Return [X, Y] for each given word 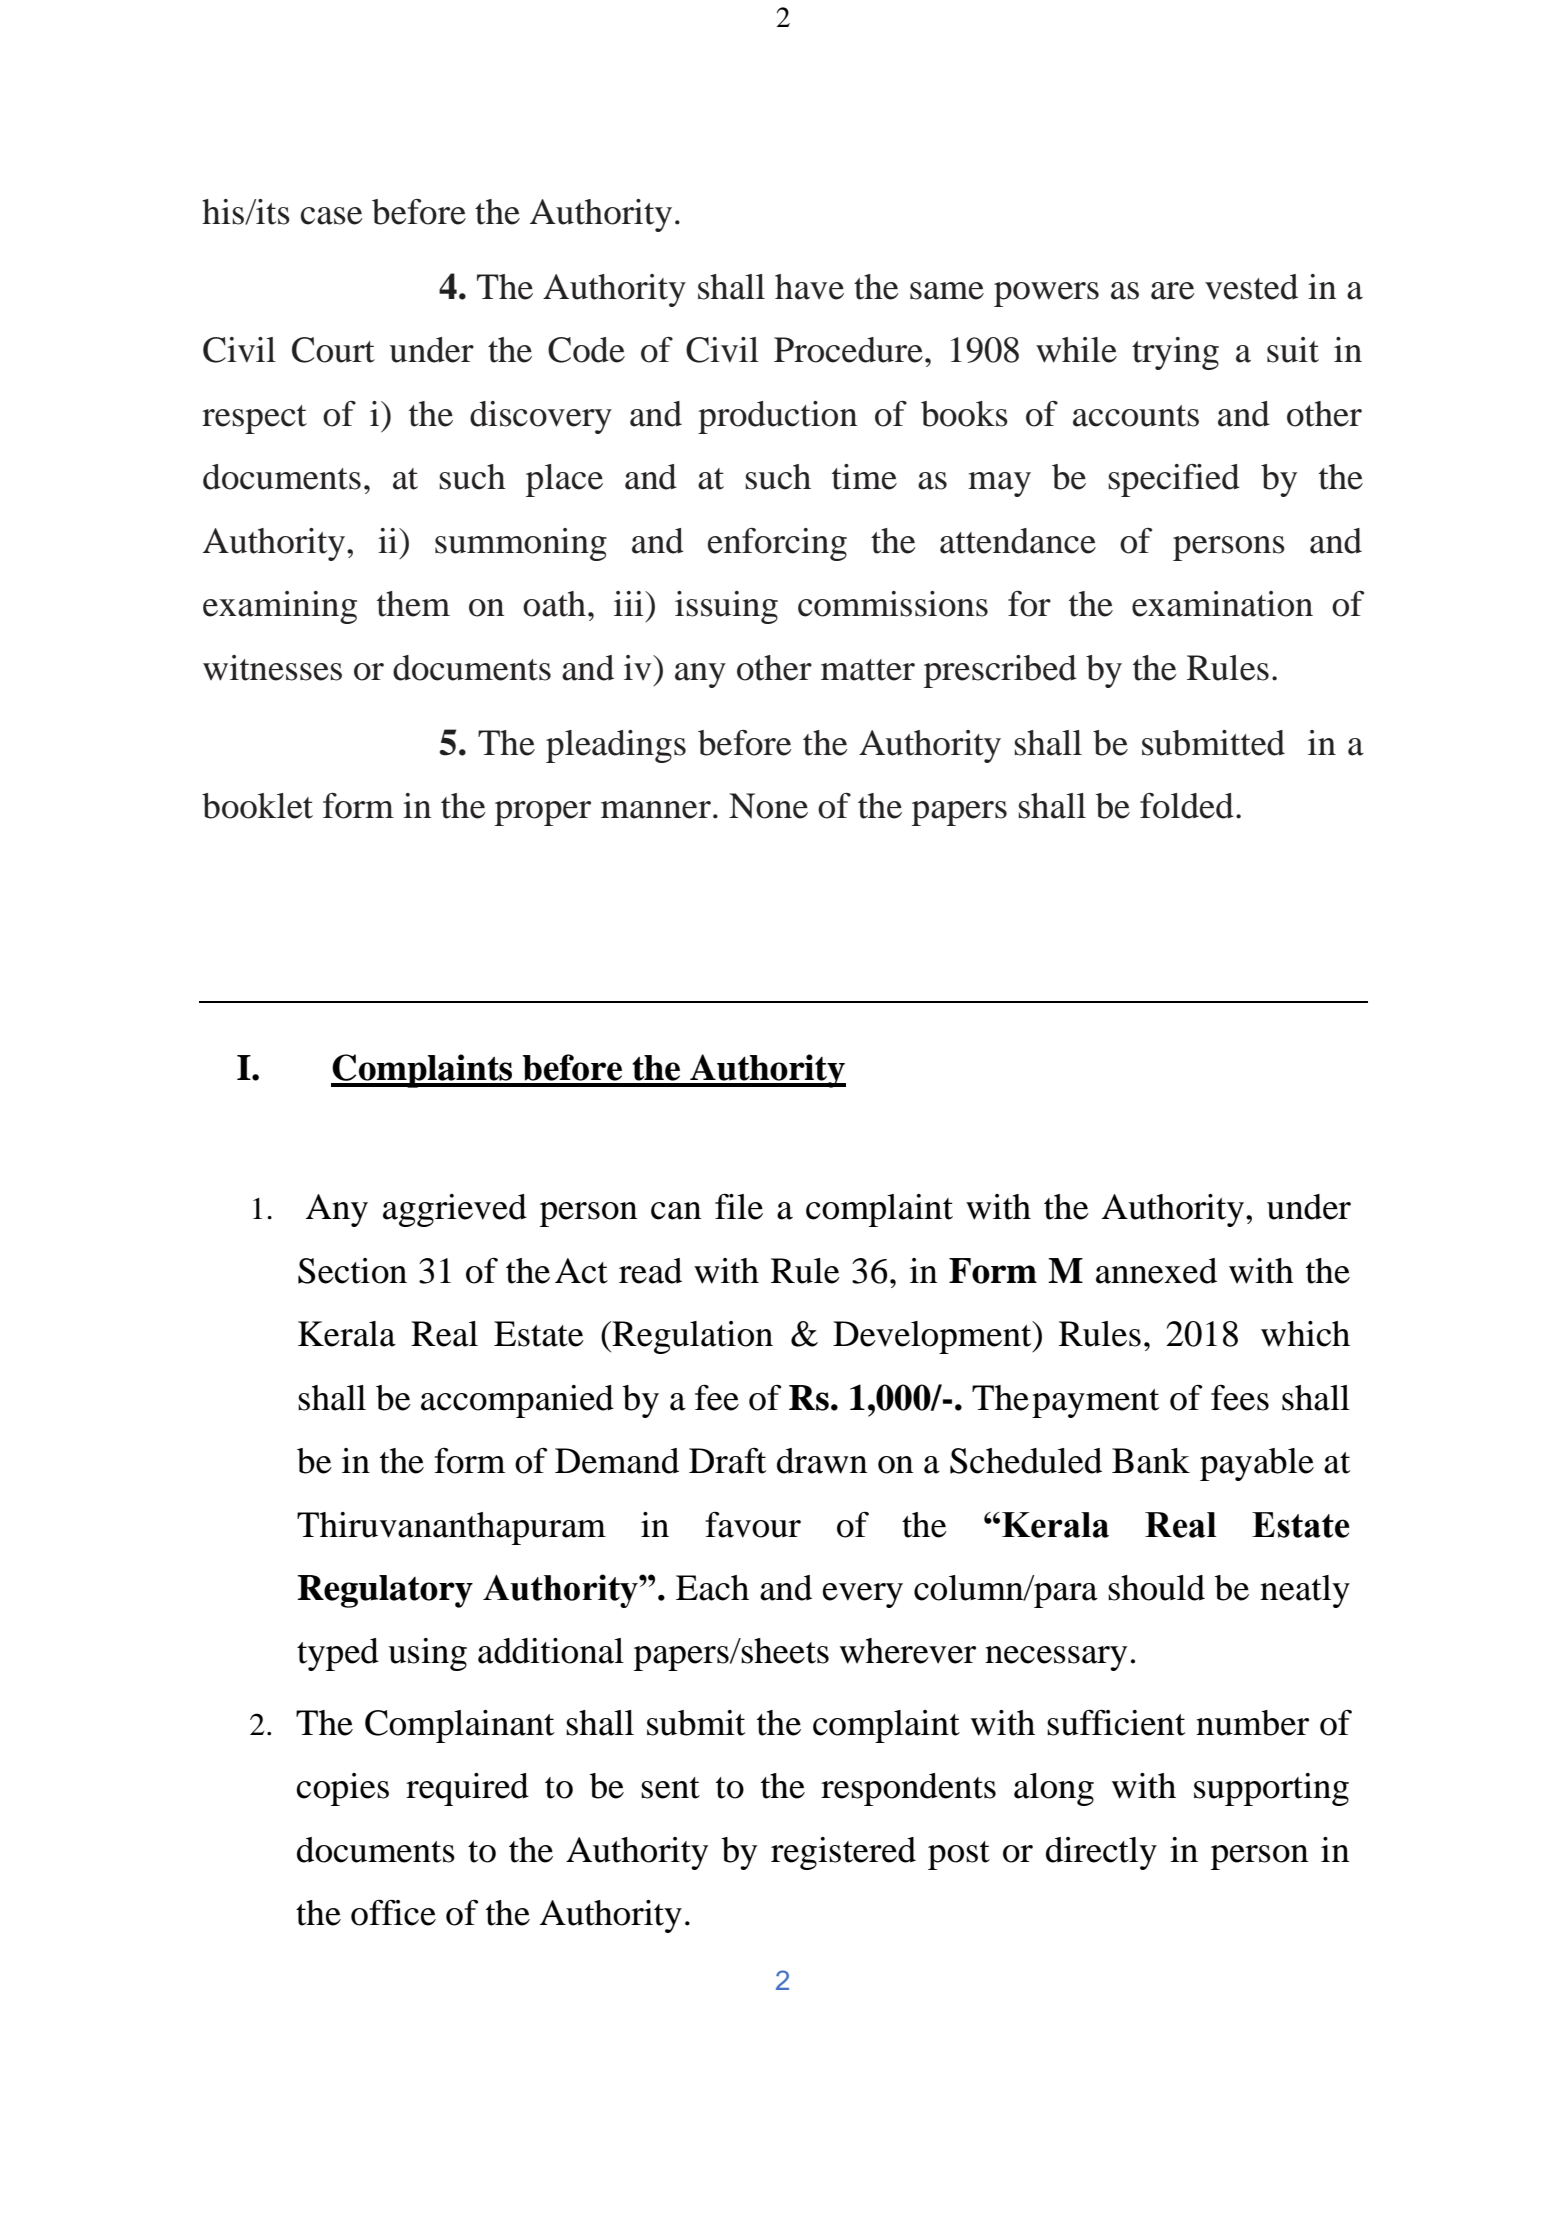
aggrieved [455, 1210]
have [809, 287]
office [393, 1912]
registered [843, 1853]
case [332, 216]
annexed [1156, 1271]
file [739, 1207]
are [1173, 291]
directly [1101, 1853]
